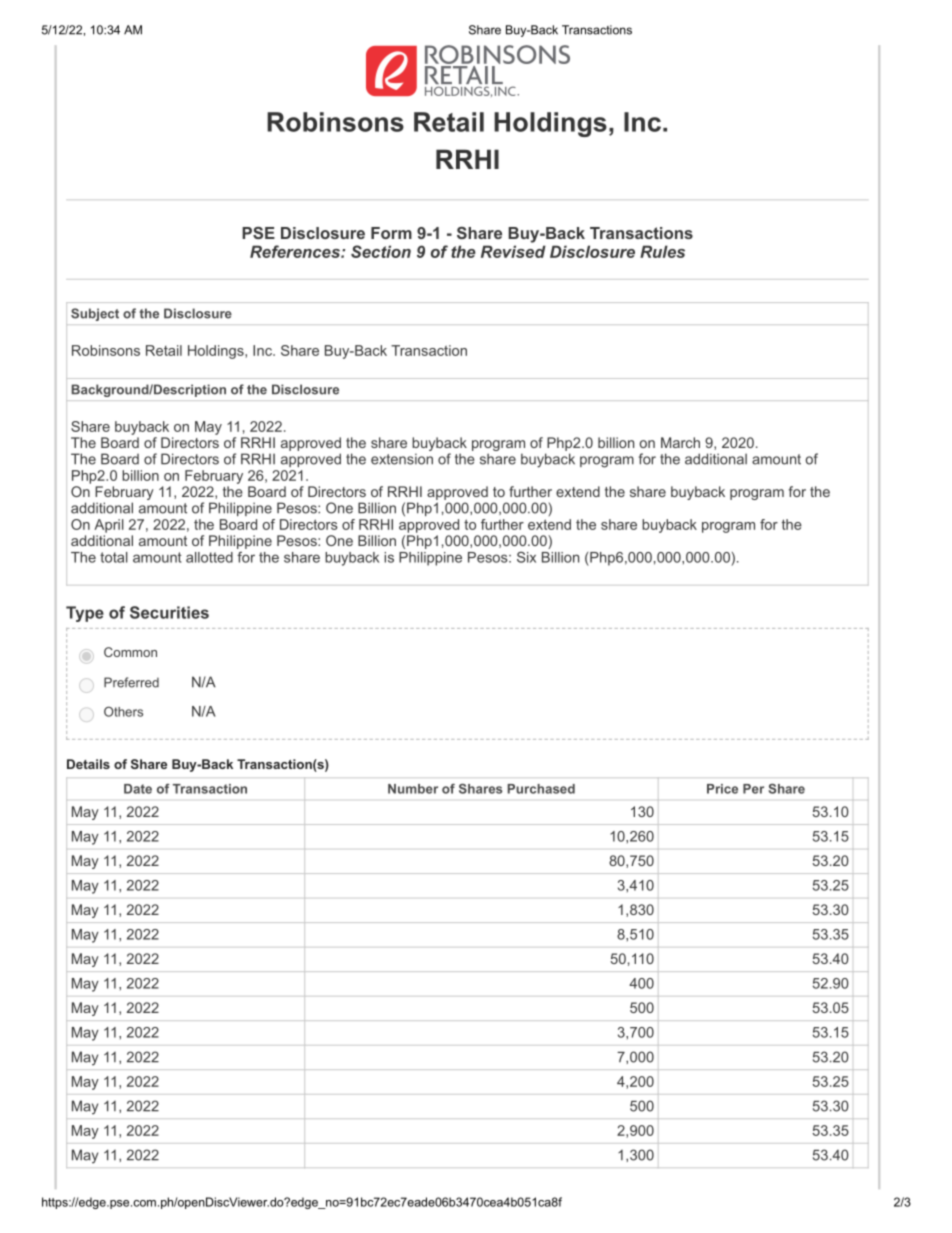 Image resolution: width=952 pixels, height=1233 pixels. I want to click on March, so click(680, 442).
